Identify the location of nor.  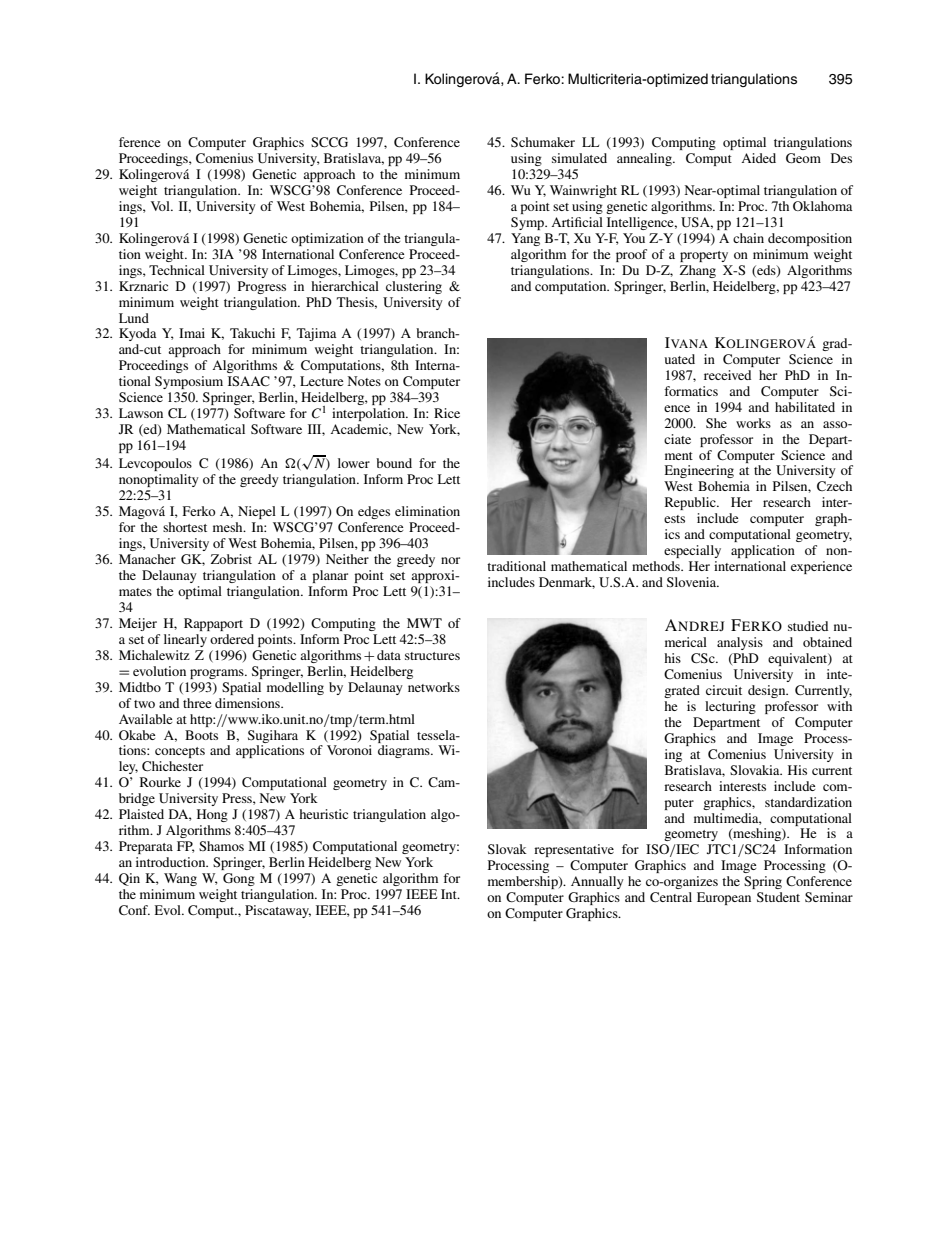
(450, 560).
